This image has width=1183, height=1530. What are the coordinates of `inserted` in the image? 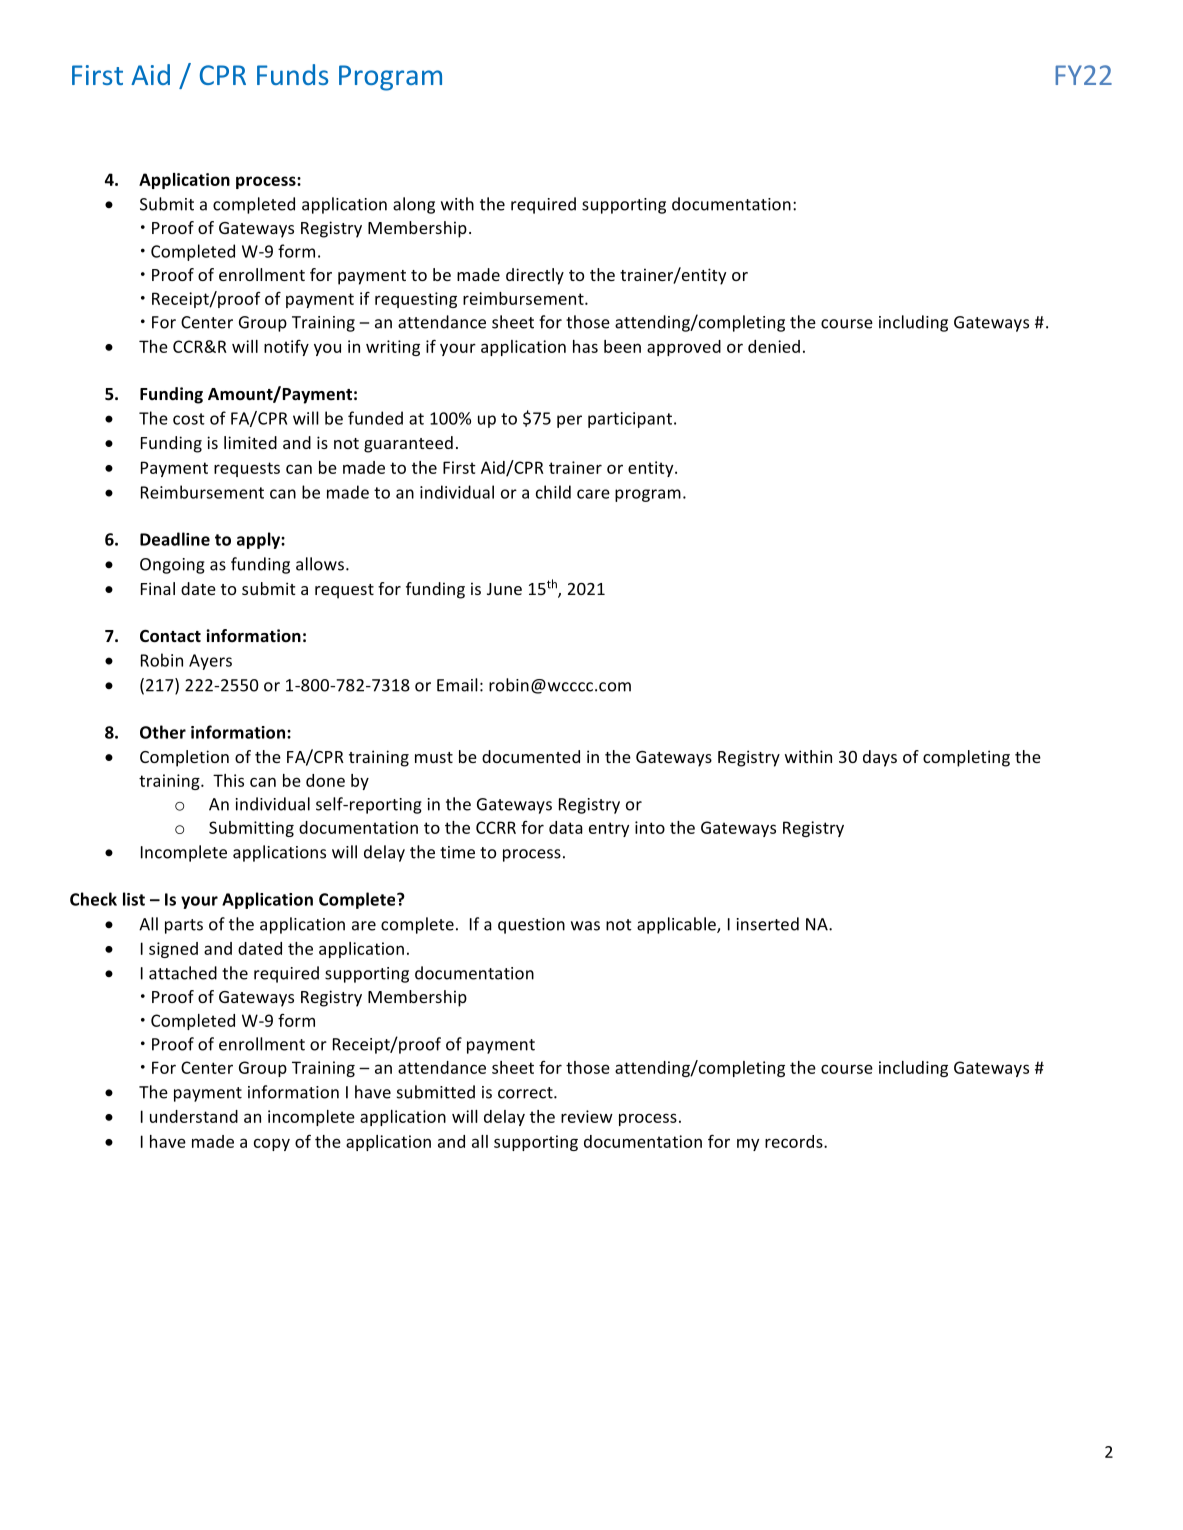 It's located at (768, 924).
